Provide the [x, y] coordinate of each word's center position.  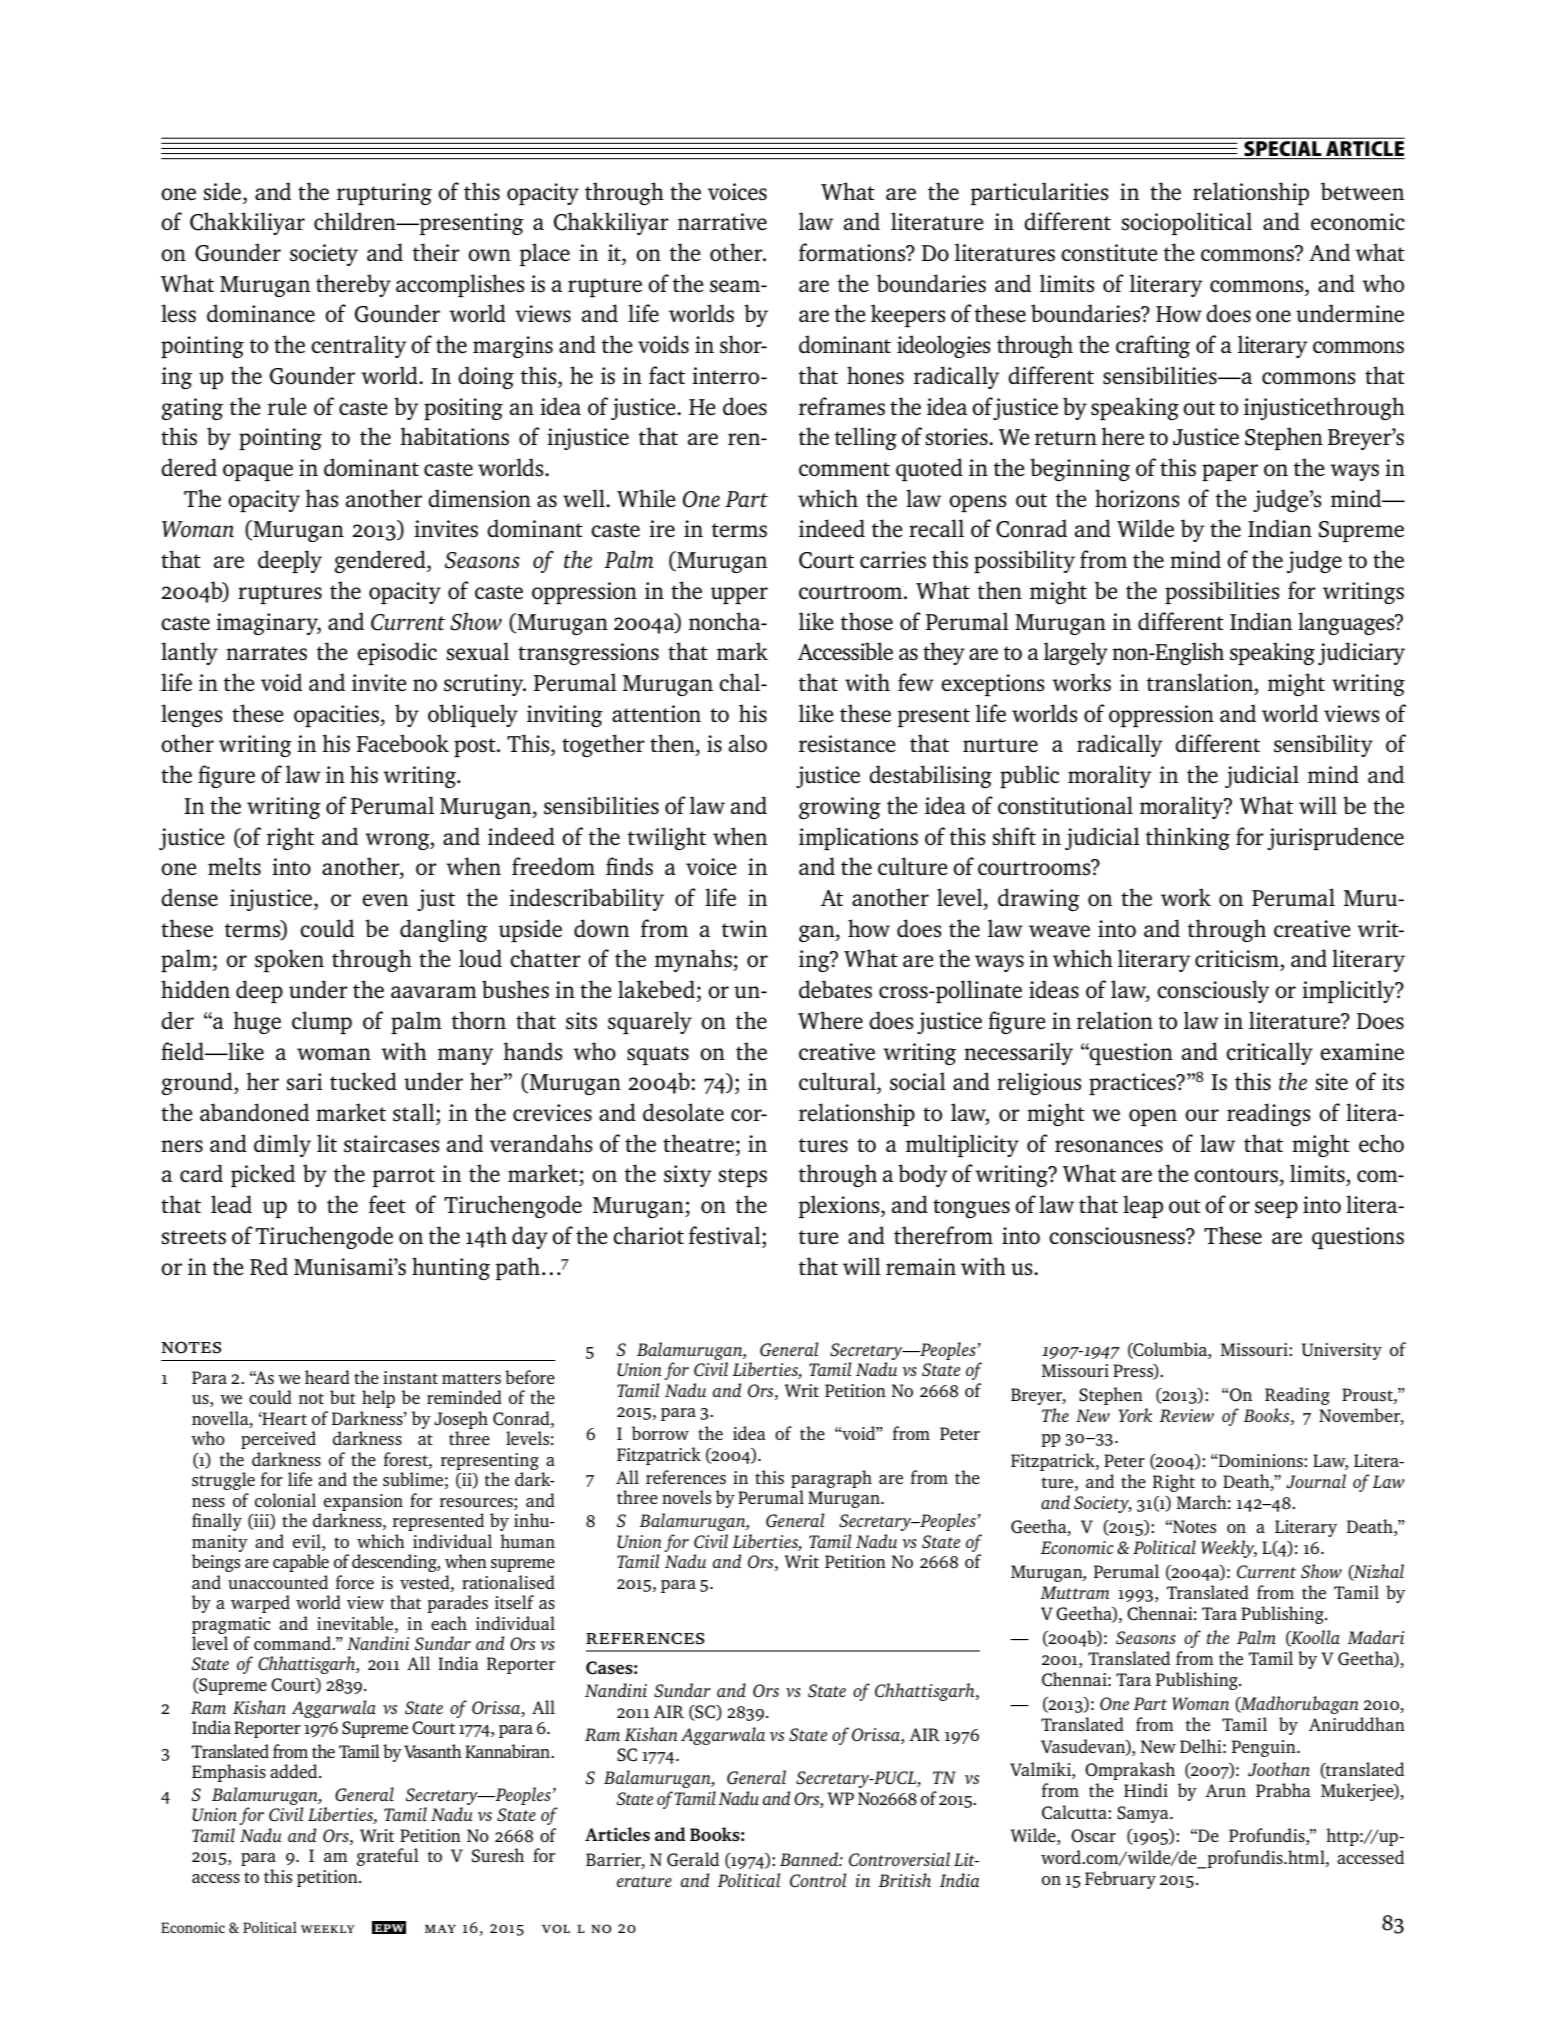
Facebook [403, 743]
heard [327, 1377]
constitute [1109, 253]
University [1342, 1351]
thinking [1188, 838]
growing [840, 808]
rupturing [384, 194]
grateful [388, 1857]
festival [726, 1235]
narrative [722, 221]
